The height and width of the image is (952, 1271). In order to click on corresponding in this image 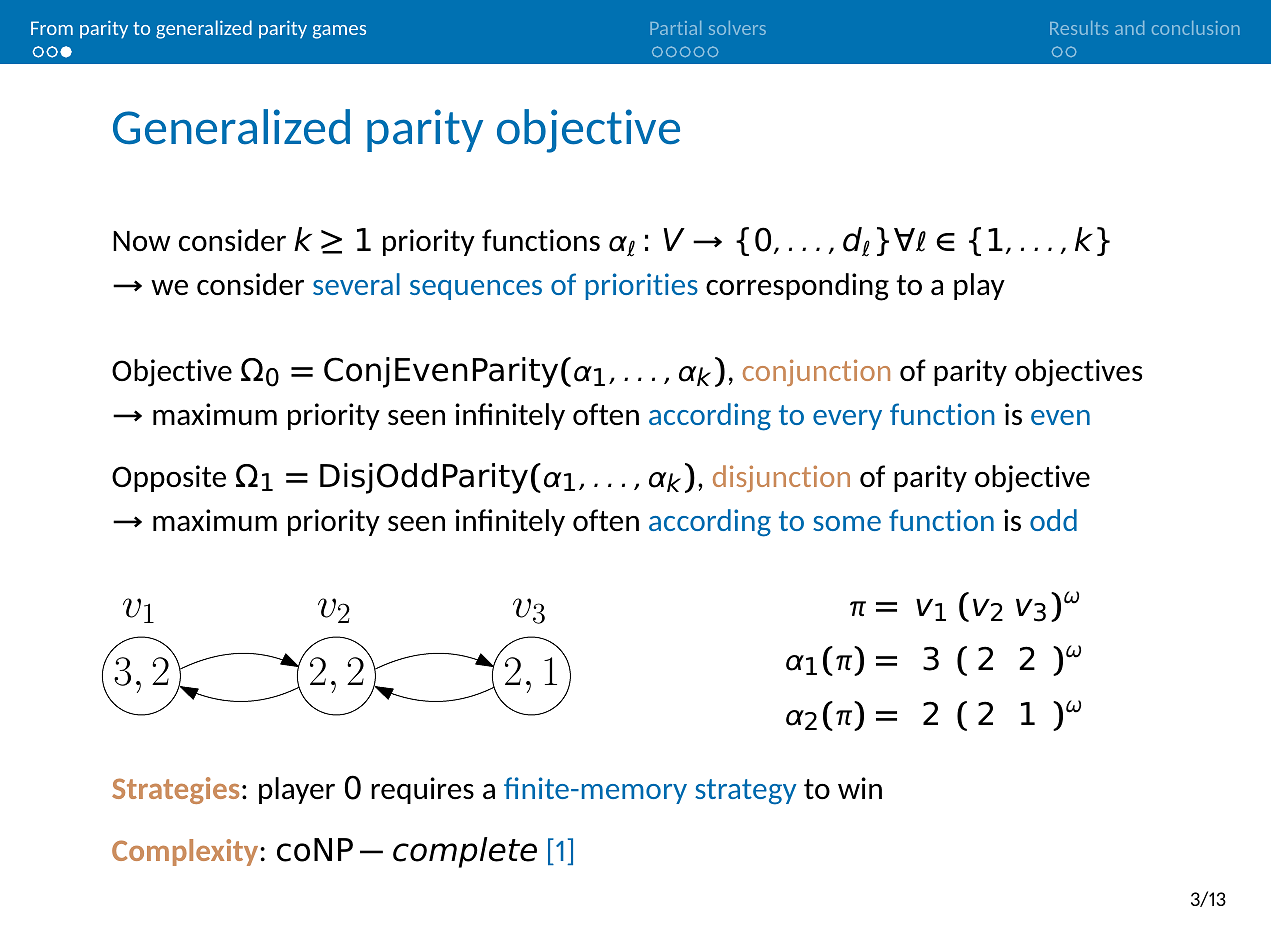, I will do `click(797, 287)`.
